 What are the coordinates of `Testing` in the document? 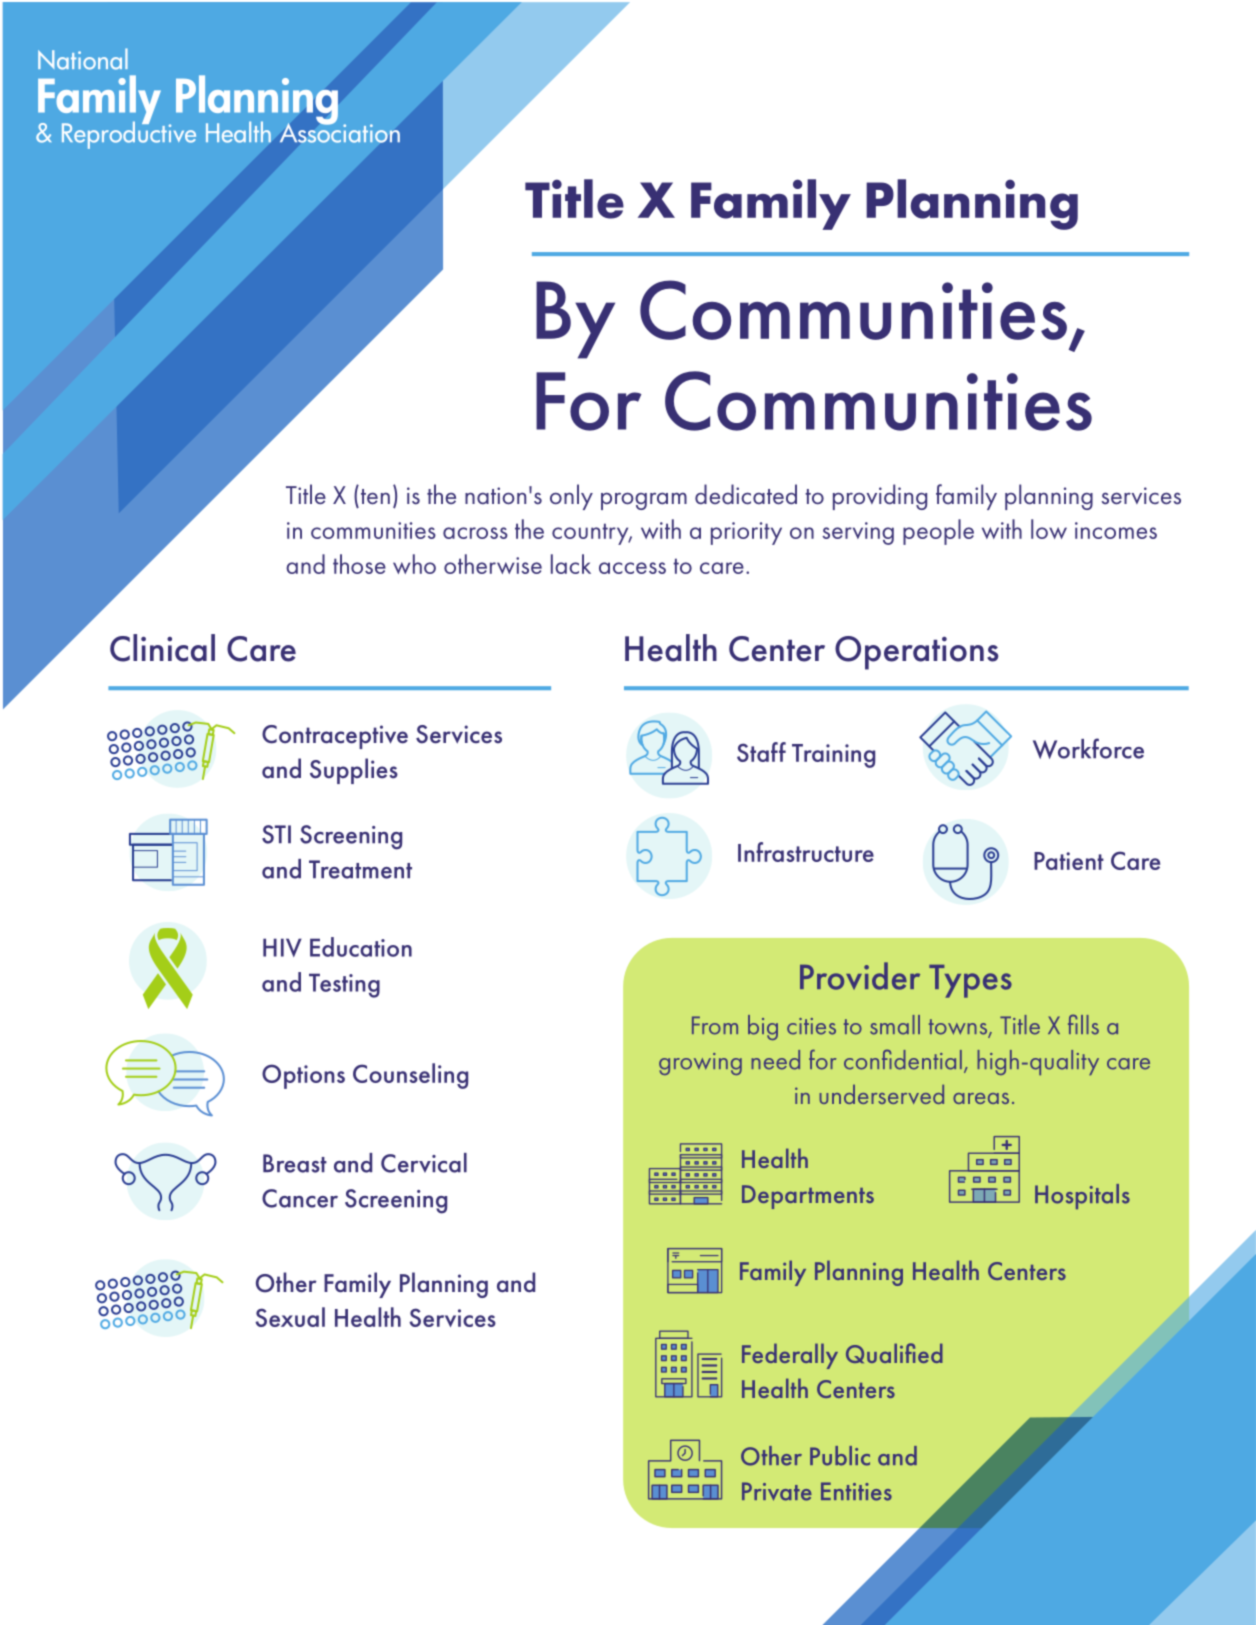 It's located at (344, 985).
